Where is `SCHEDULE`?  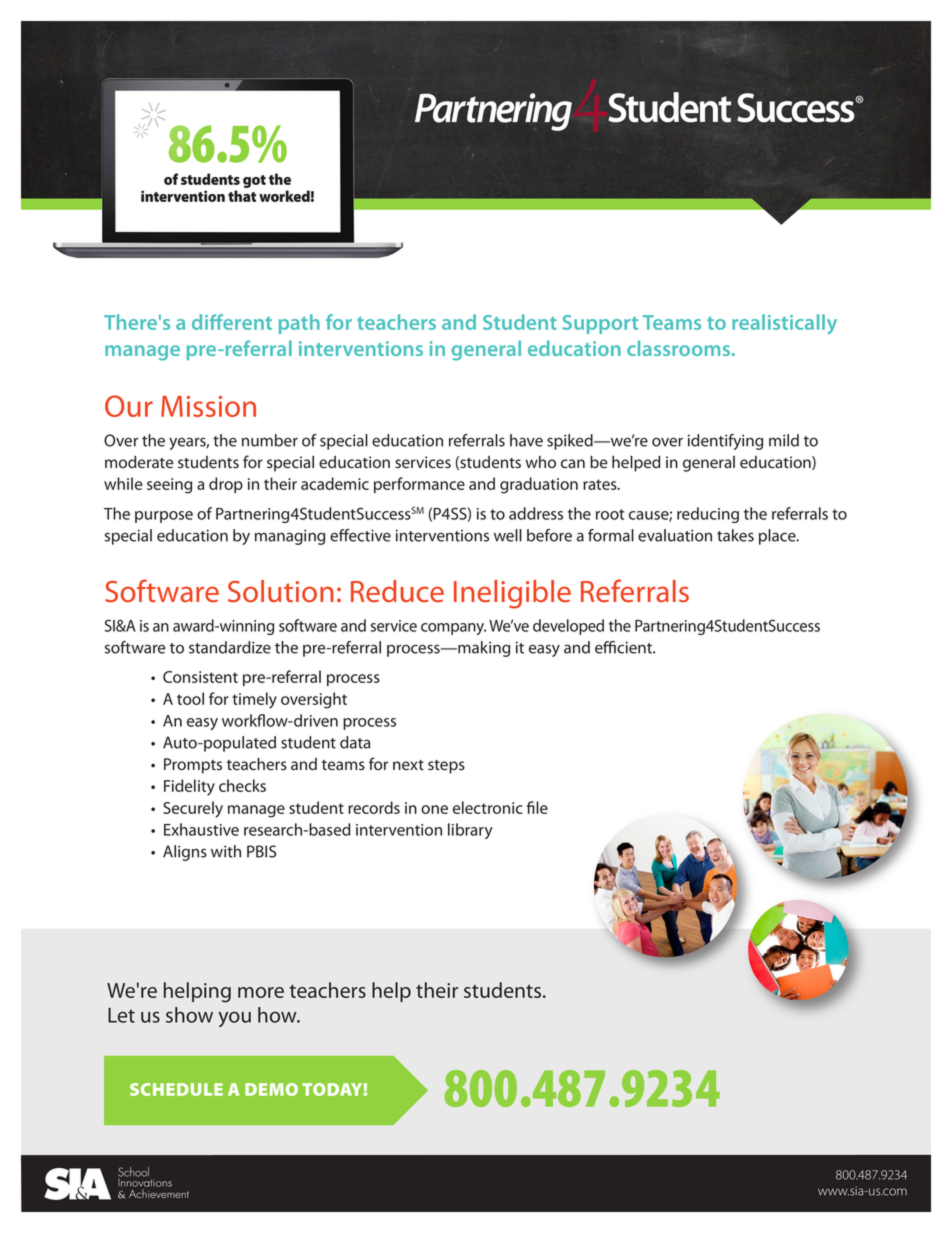
SCHEDULE is located at coordinates (176, 1089).
